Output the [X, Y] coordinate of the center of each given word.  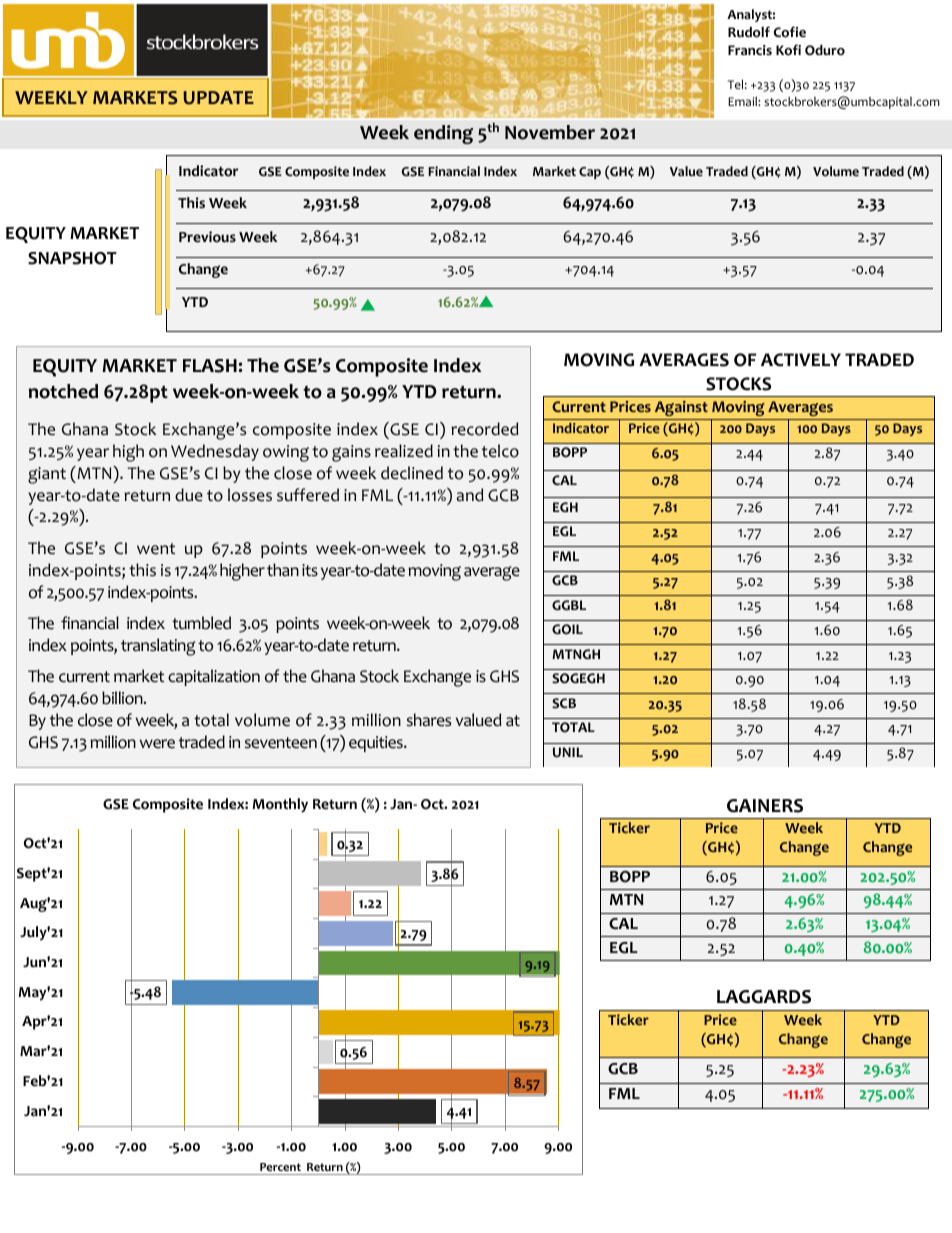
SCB [564, 703]
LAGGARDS [764, 997]
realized [404, 451]
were [157, 744]
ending [443, 134]
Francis [750, 50]
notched [63, 391]
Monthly [280, 805]
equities [377, 744]
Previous [207, 237]
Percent [280, 1167]
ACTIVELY [801, 360]
